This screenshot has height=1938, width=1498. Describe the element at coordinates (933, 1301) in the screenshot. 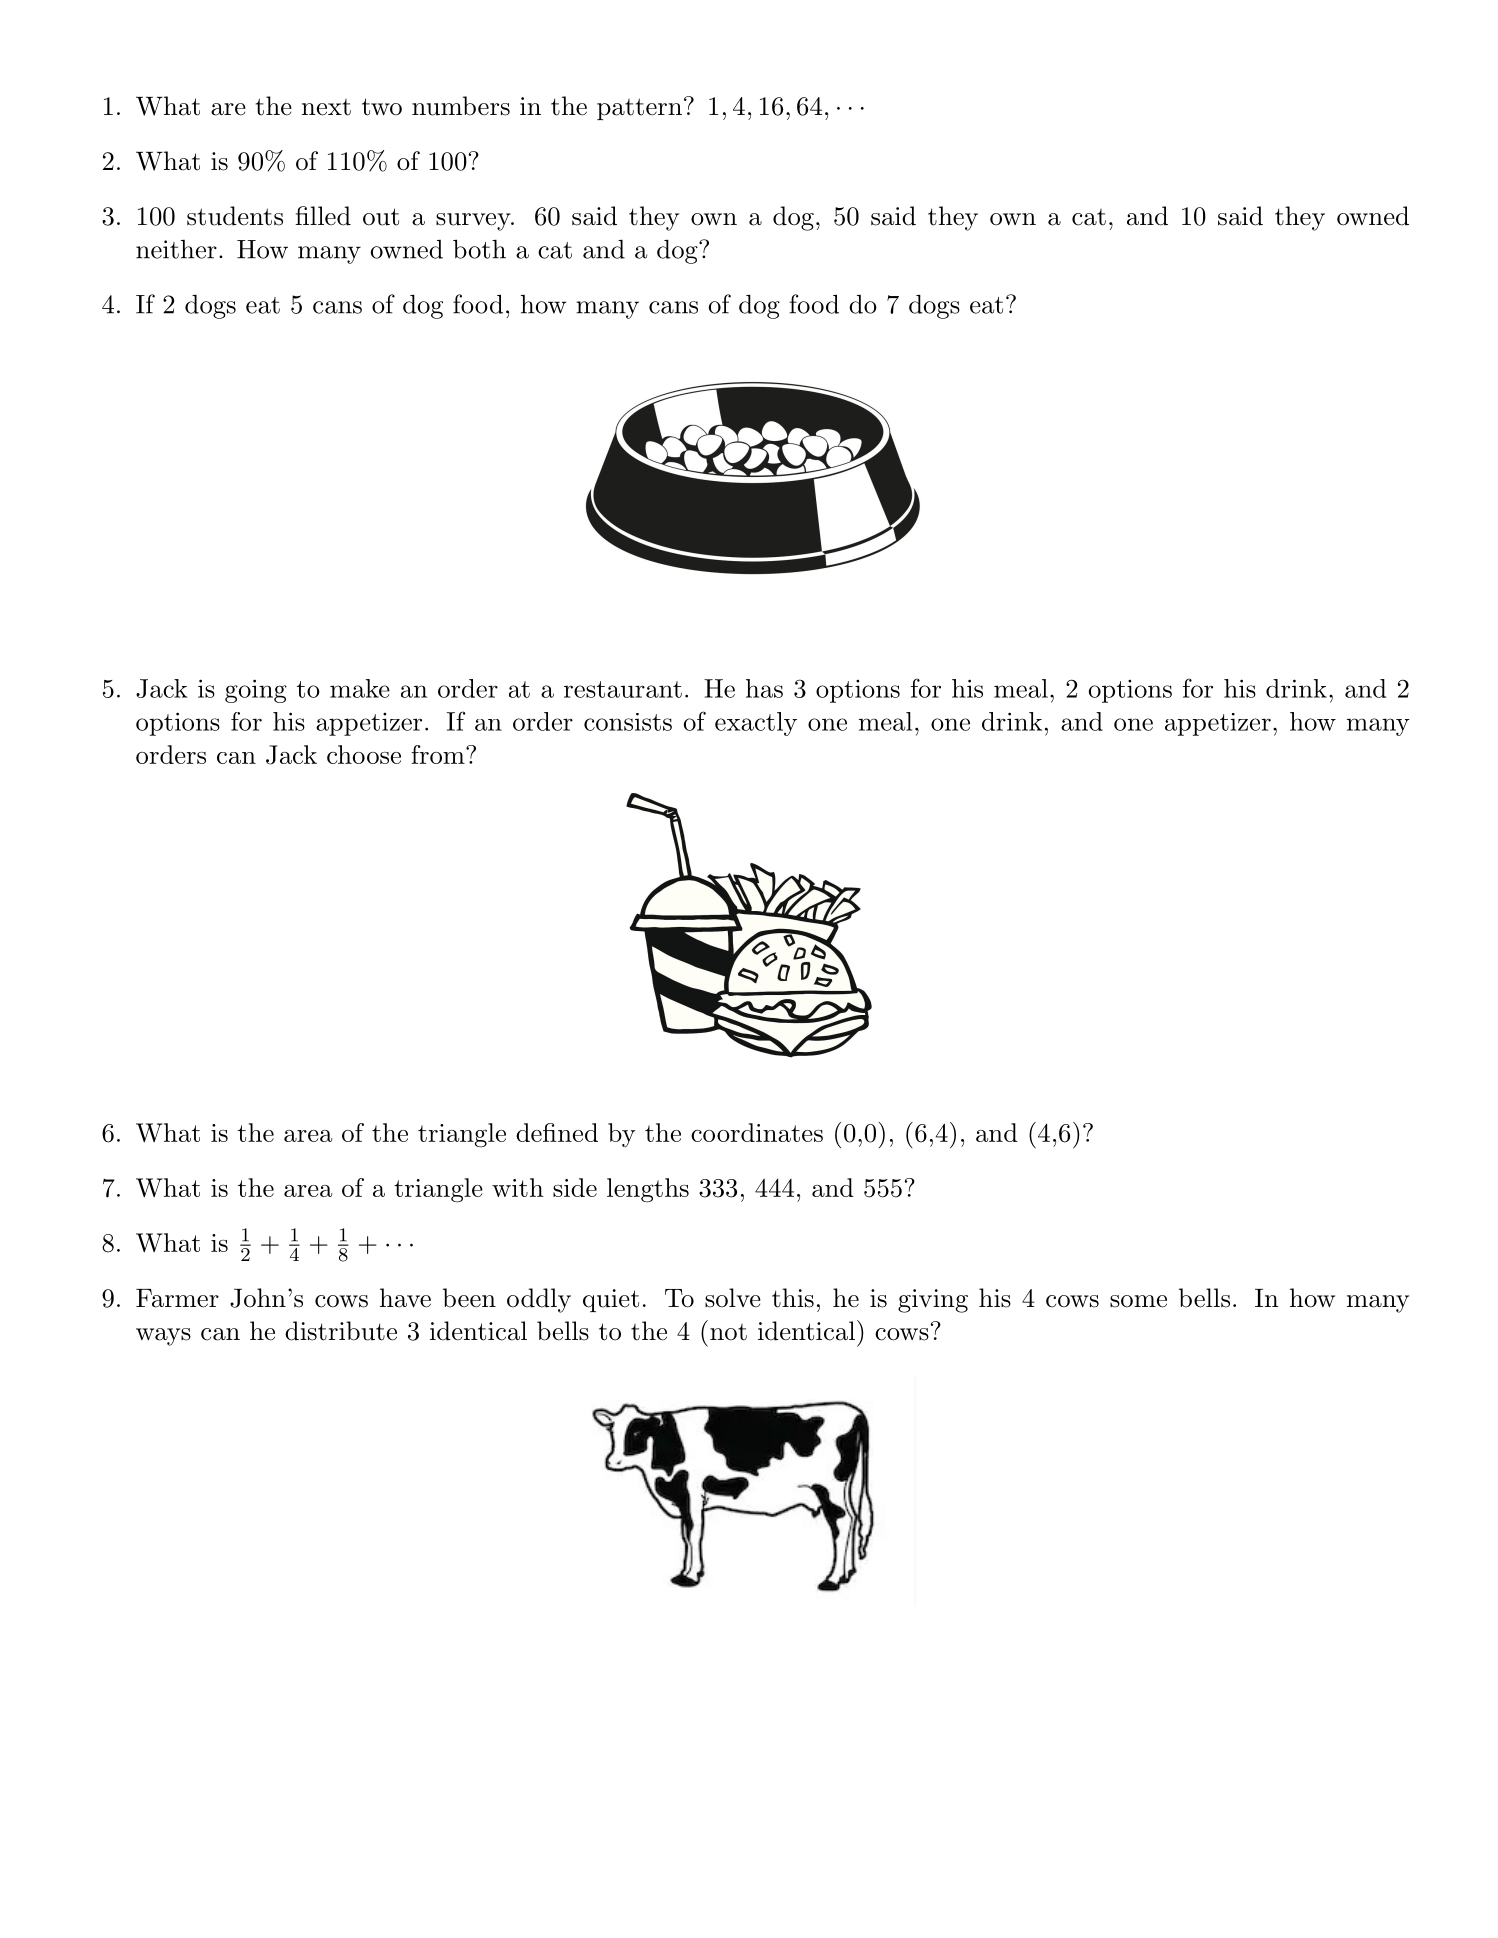

I see `giving` at that location.
